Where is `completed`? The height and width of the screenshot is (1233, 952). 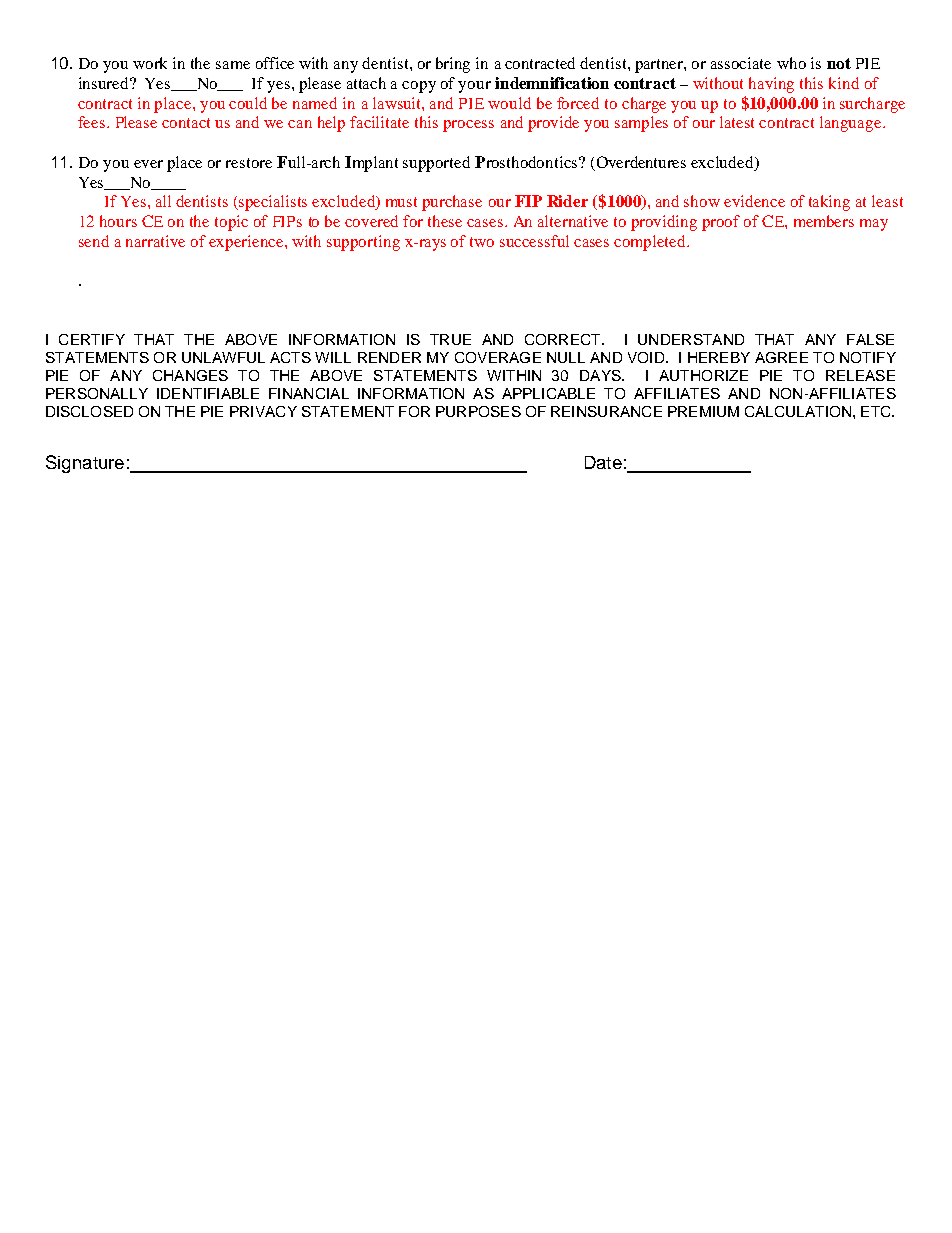
completed is located at coordinates (651, 243).
